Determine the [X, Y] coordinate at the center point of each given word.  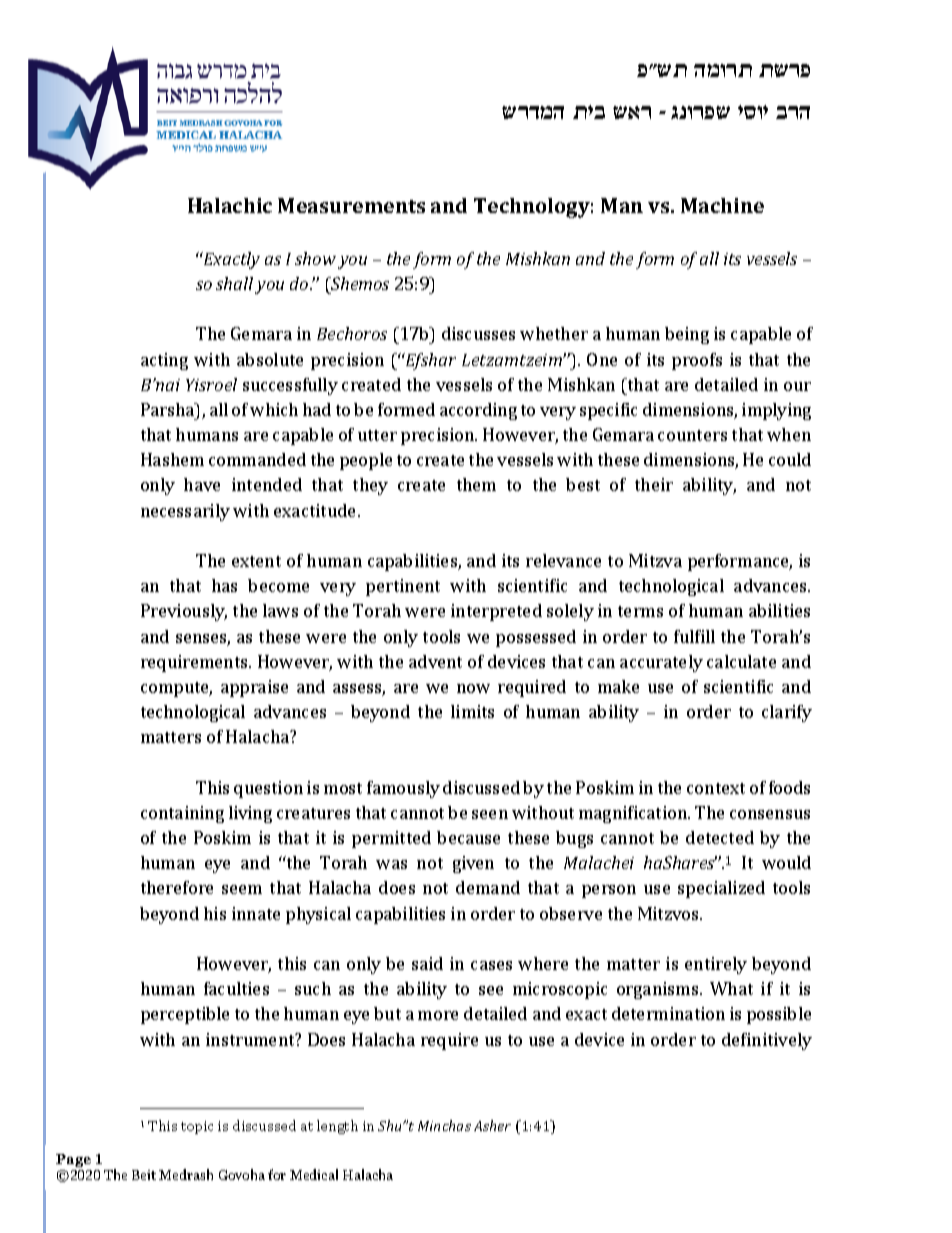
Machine [722, 205]
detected [720, 837]
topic [197, 1127]
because [468, 837]
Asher [492, 1125]
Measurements [351, 205]
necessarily [185, 512]
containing [182, 814]
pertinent [403, 587]
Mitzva [655, 560]
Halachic [230, 205]
